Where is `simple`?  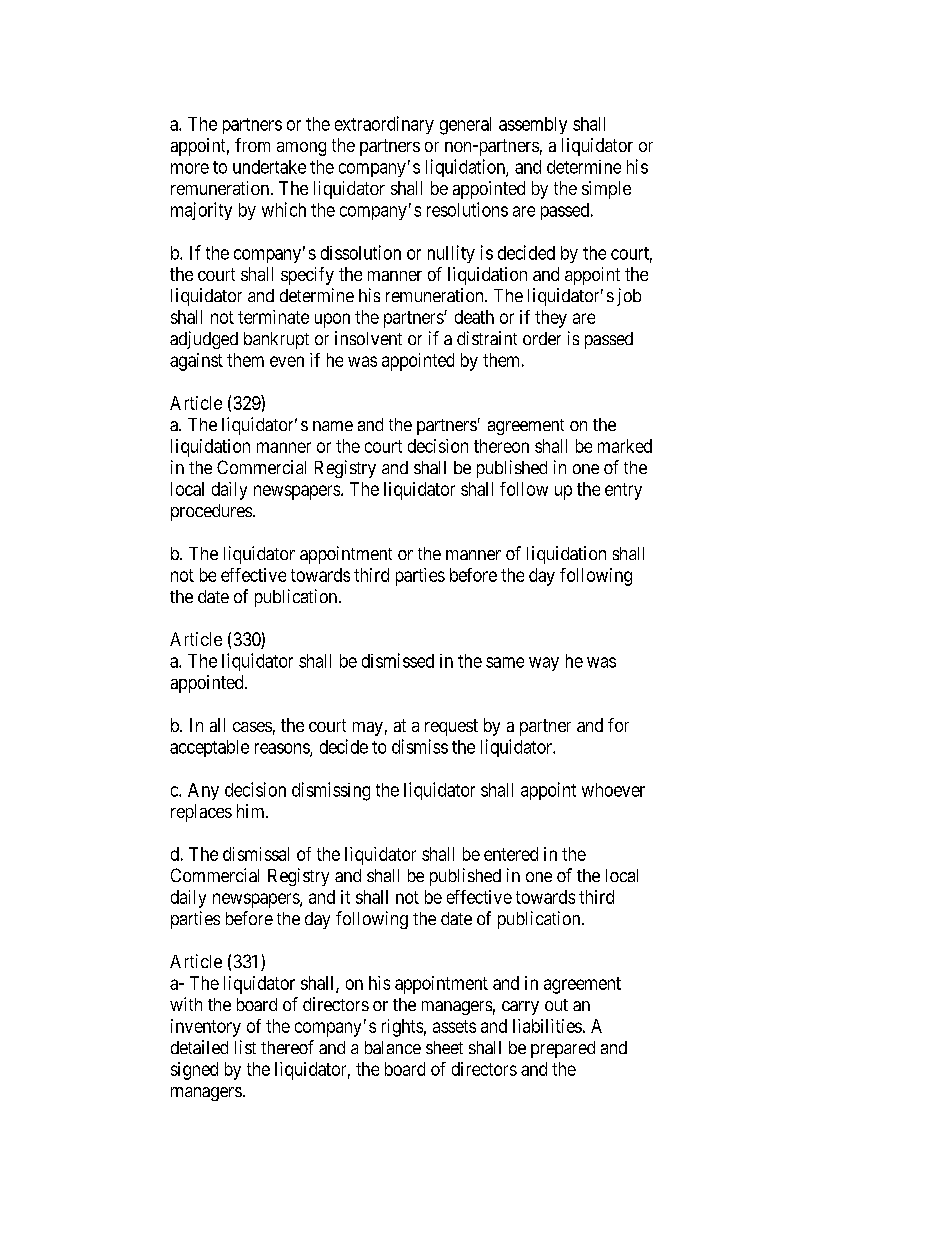 simple is located at coordinates (606, 190).
